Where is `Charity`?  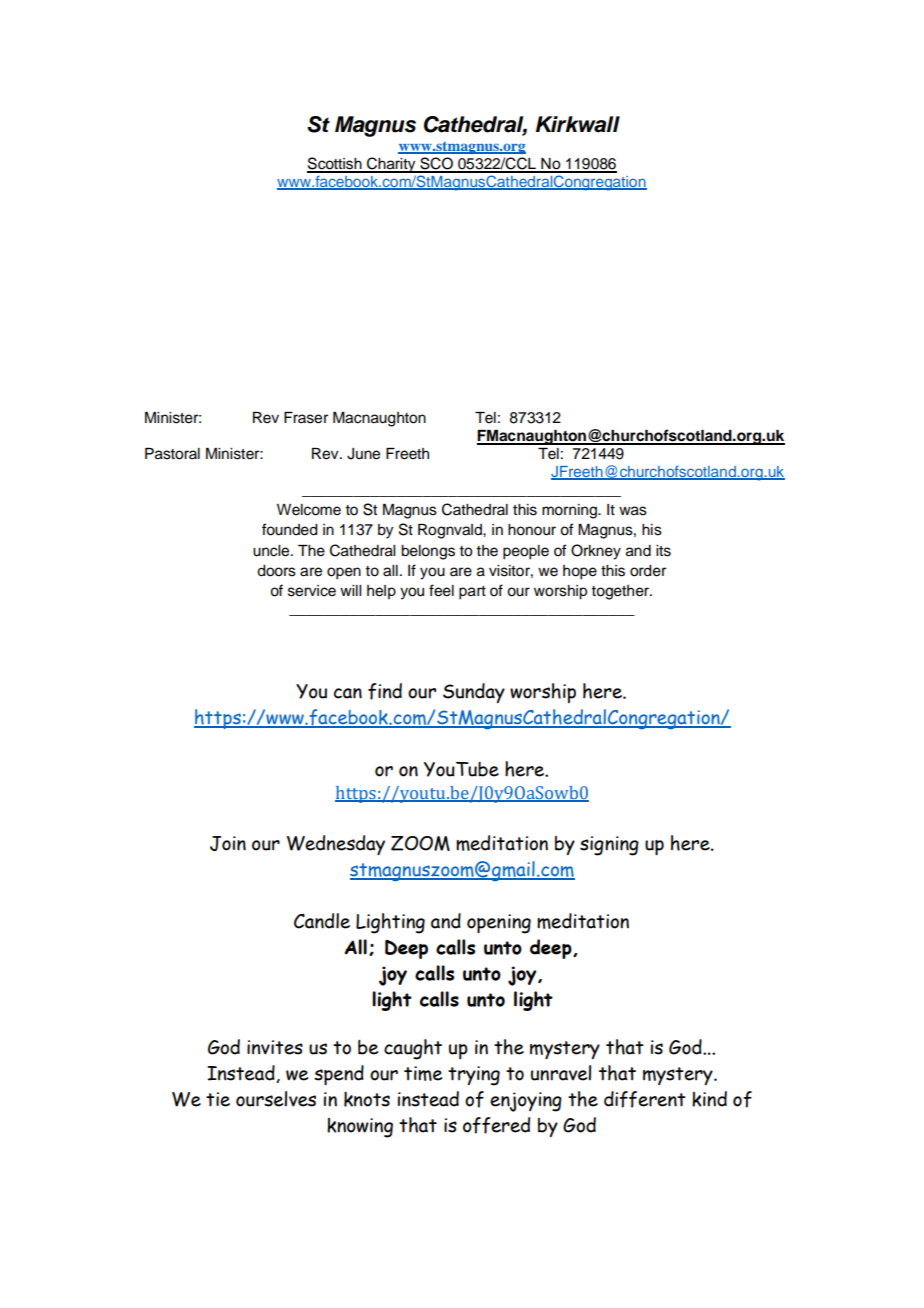
Charity is located at coordinates (391, 165).
